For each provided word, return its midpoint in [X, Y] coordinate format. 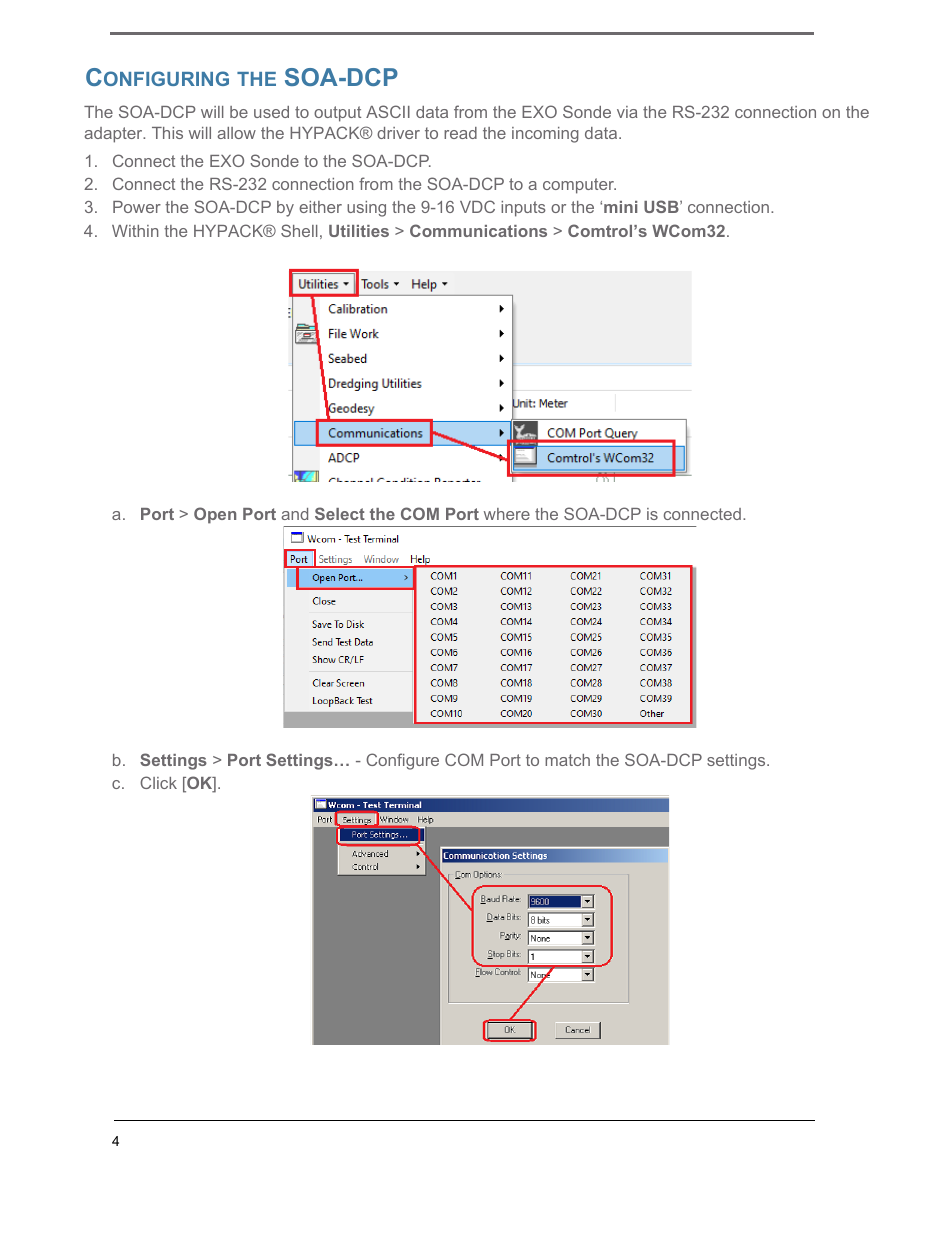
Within [135, 231]
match [567, 760]
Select [340, 513]
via [627, 112]
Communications [478, 230]
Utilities [359, 231]
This [167, 133]
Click [158, 782]
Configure [402, 761]
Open [215, 515]
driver [398, 133]
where [507, 514]
